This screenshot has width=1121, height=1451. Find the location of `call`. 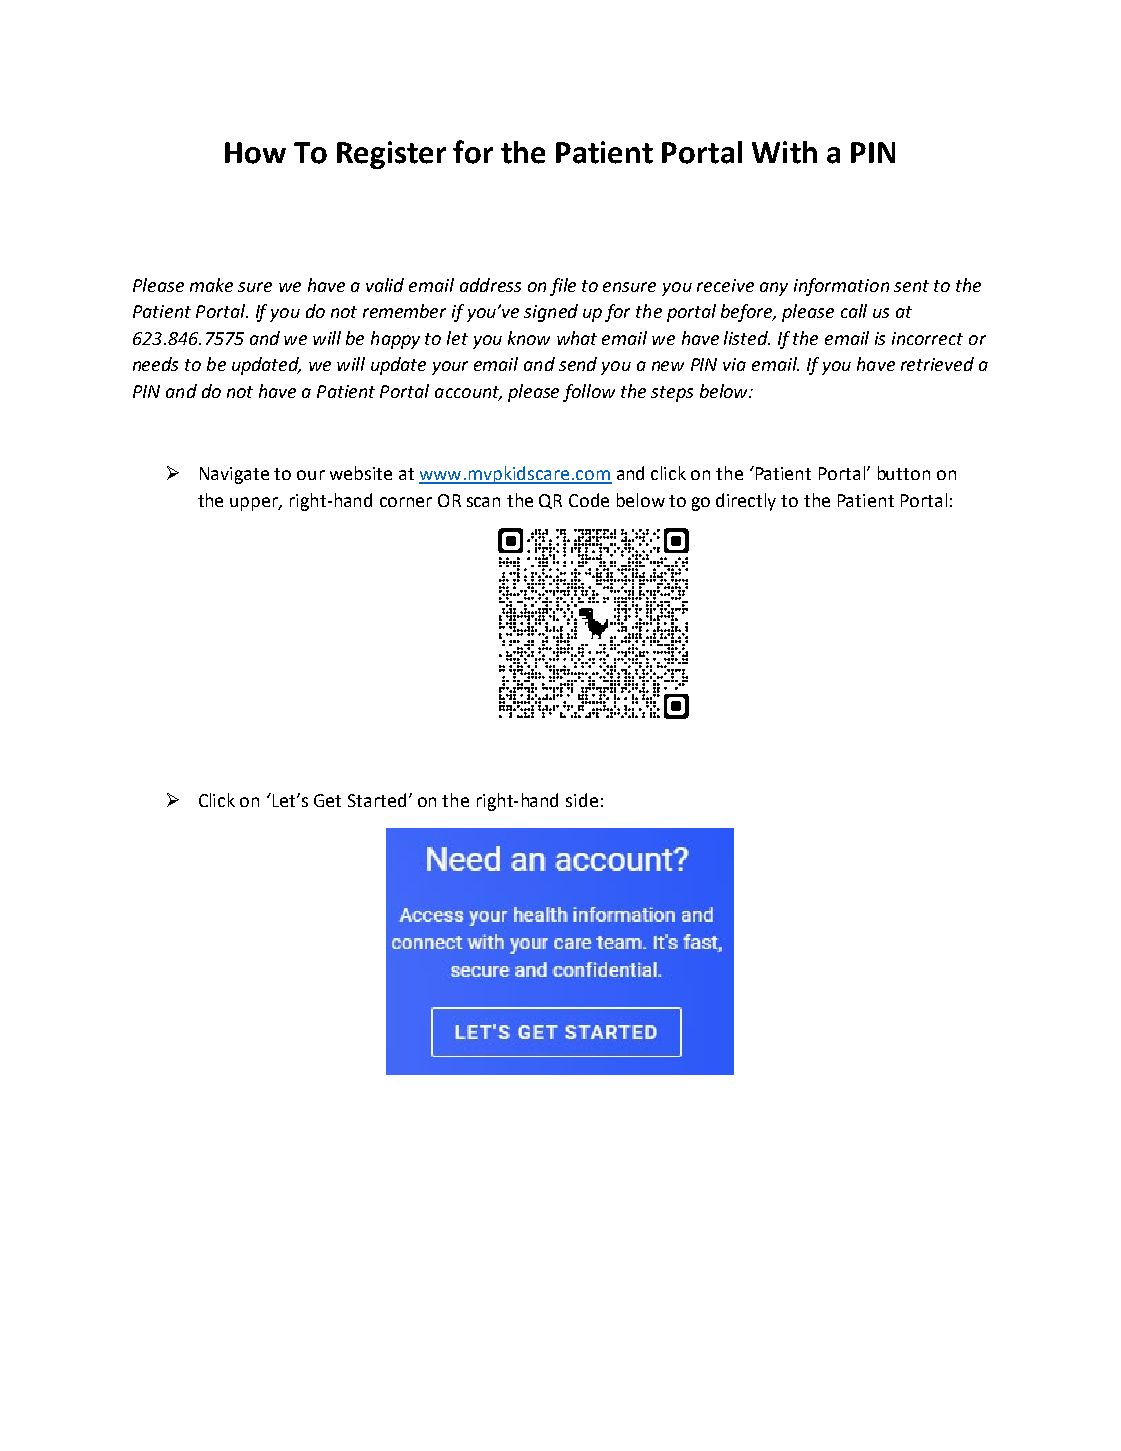

call is located at coordinates (854, 311).
